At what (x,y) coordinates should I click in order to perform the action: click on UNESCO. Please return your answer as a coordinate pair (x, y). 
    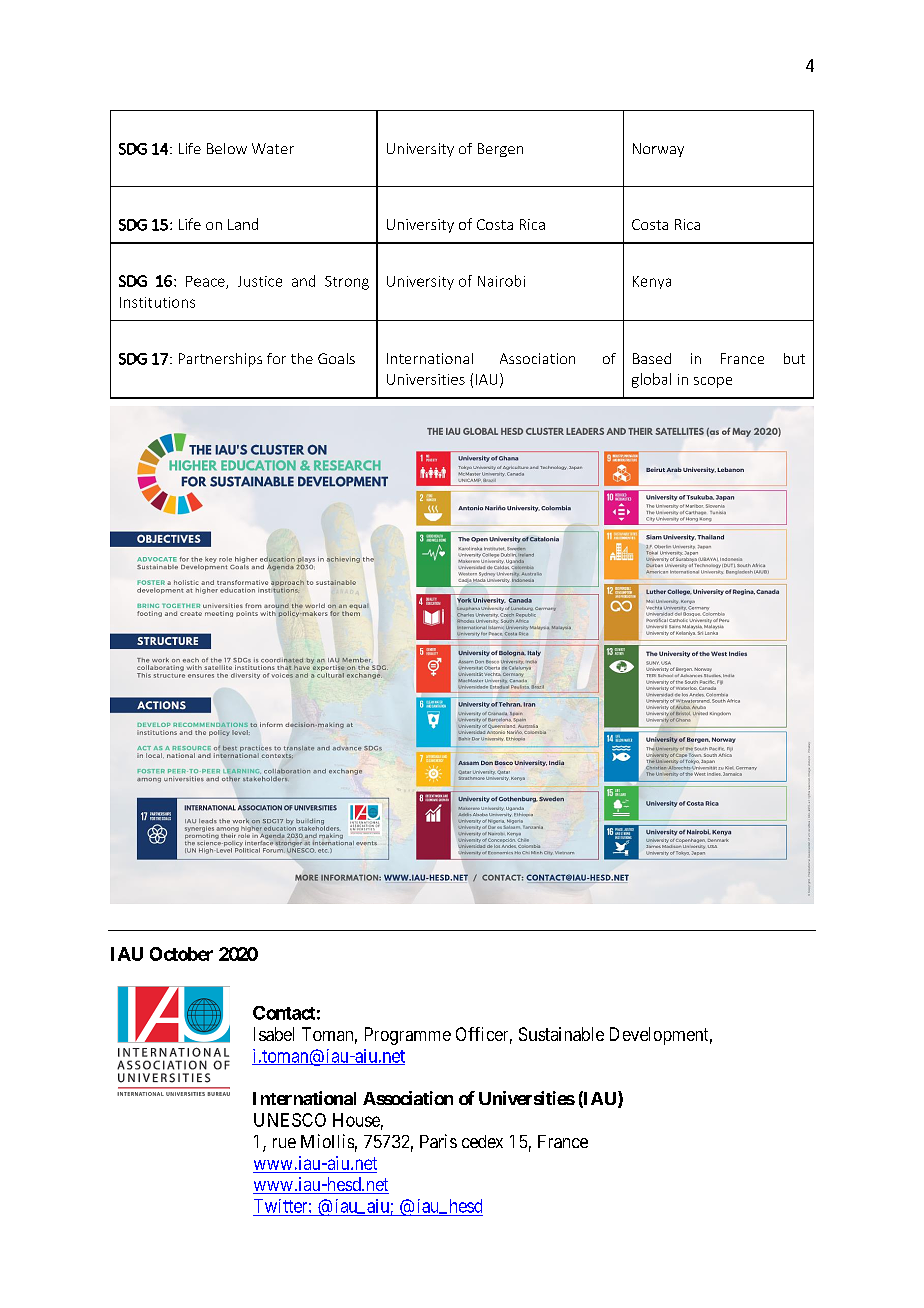
    Looking at the image, I should click on (290, 1120).
